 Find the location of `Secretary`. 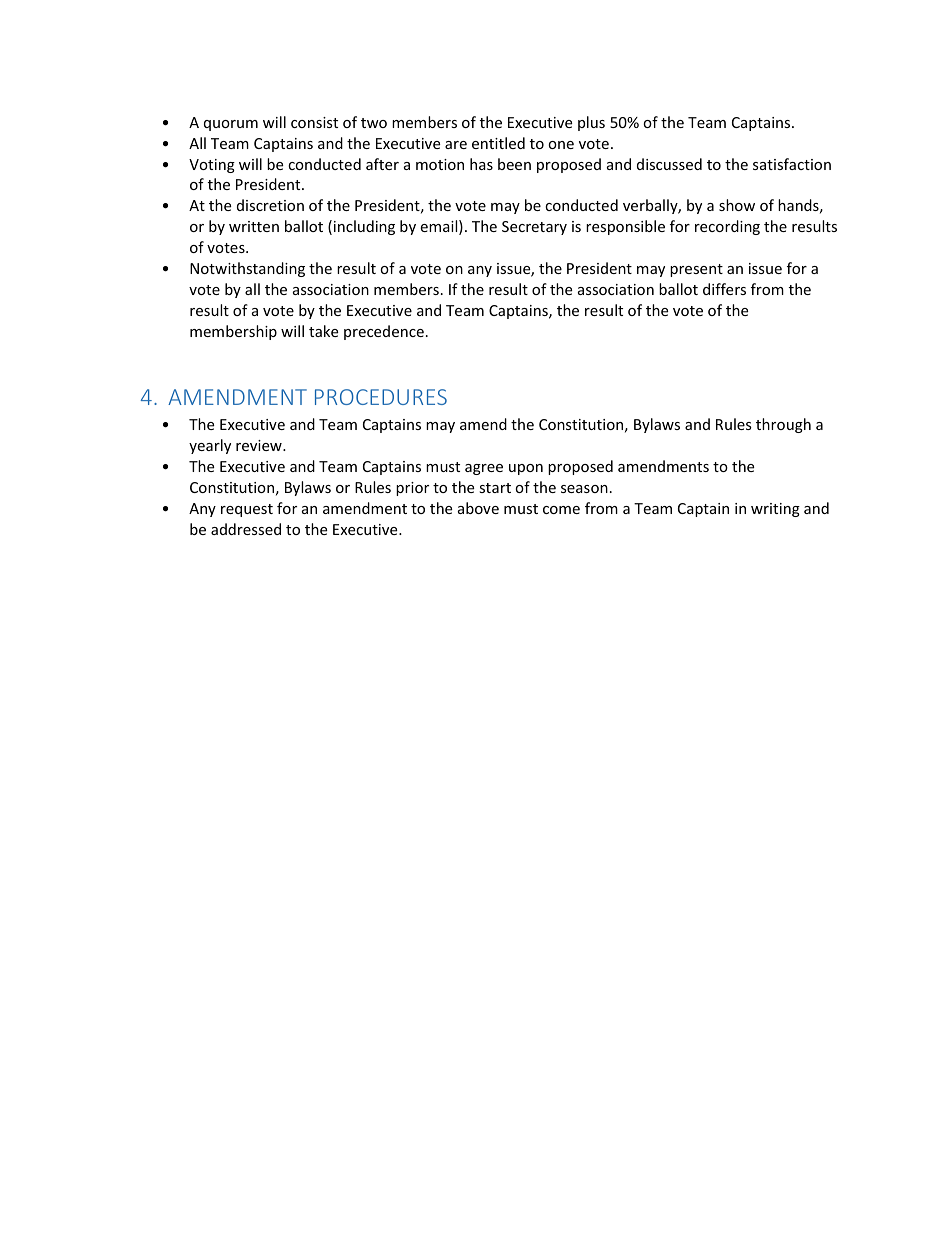

Secretary is located at coordinates (534, 228).
